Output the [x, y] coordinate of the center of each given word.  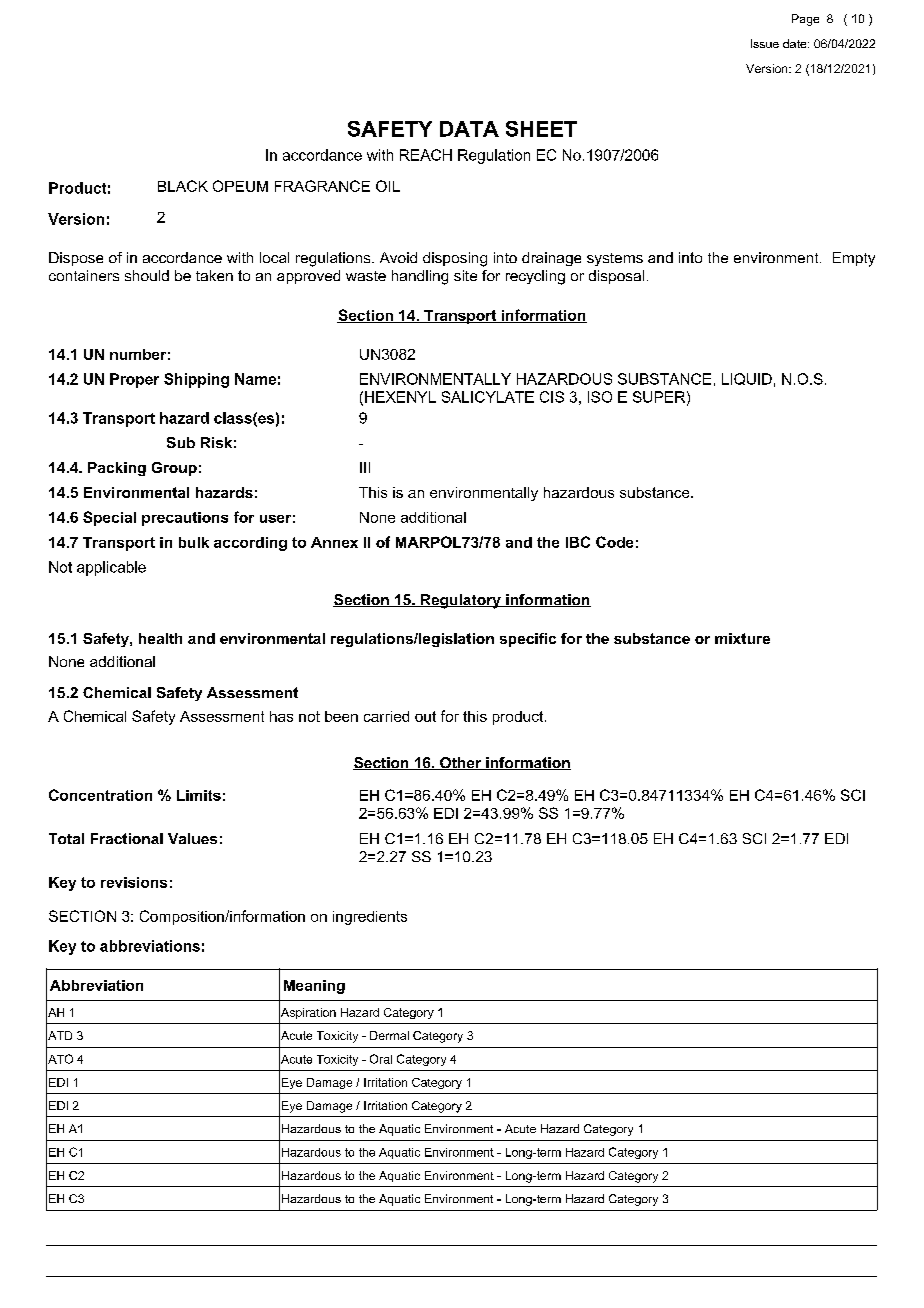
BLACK [183, 186]
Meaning [314, 987]
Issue [765, 43]
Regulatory [460, 601]
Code [614, 542]
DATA [469, 129]
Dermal [389, 1035]
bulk [194, 542]
